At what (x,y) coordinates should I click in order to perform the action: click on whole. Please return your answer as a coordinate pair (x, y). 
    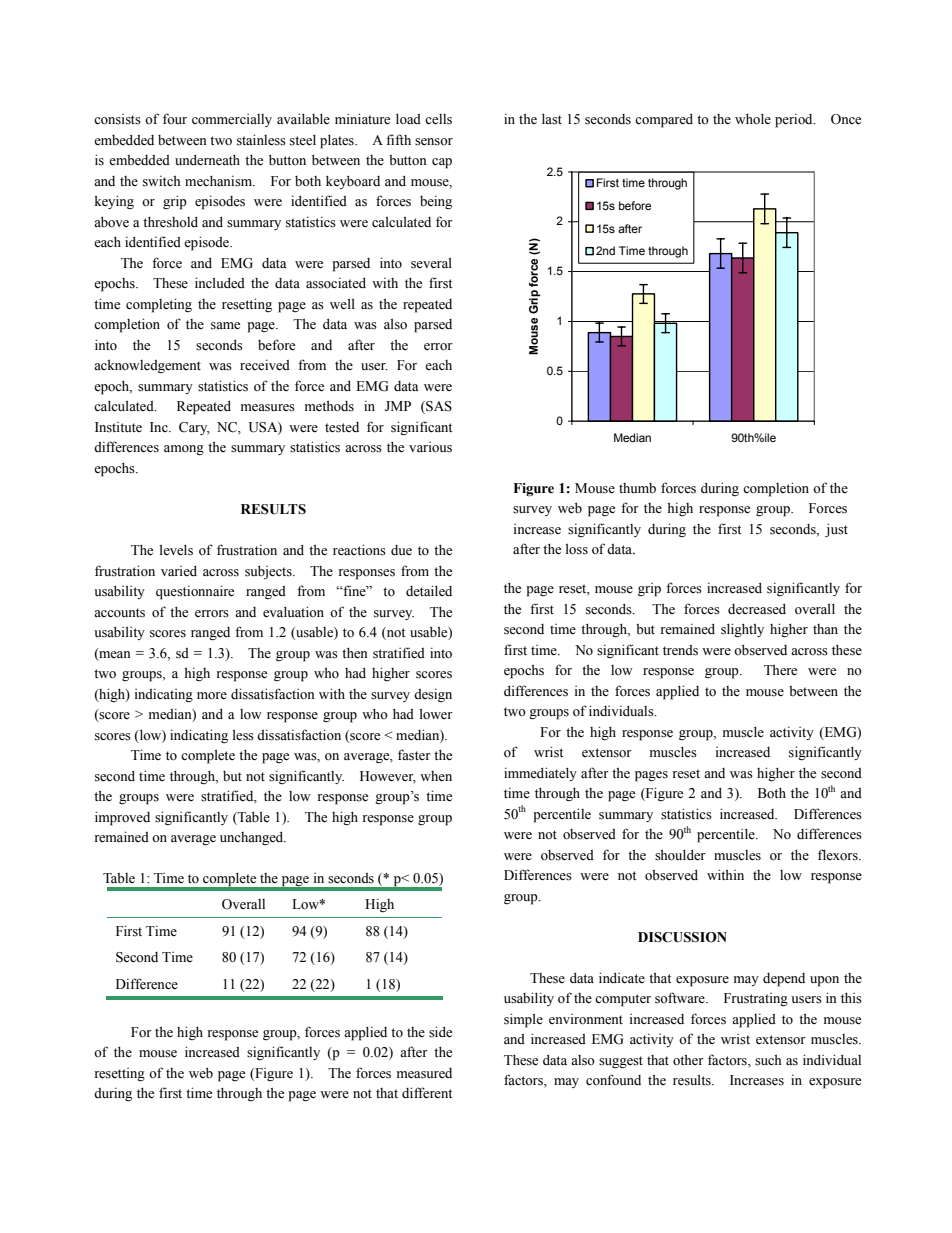
    Looking at the image, I should click on (753, 119).
